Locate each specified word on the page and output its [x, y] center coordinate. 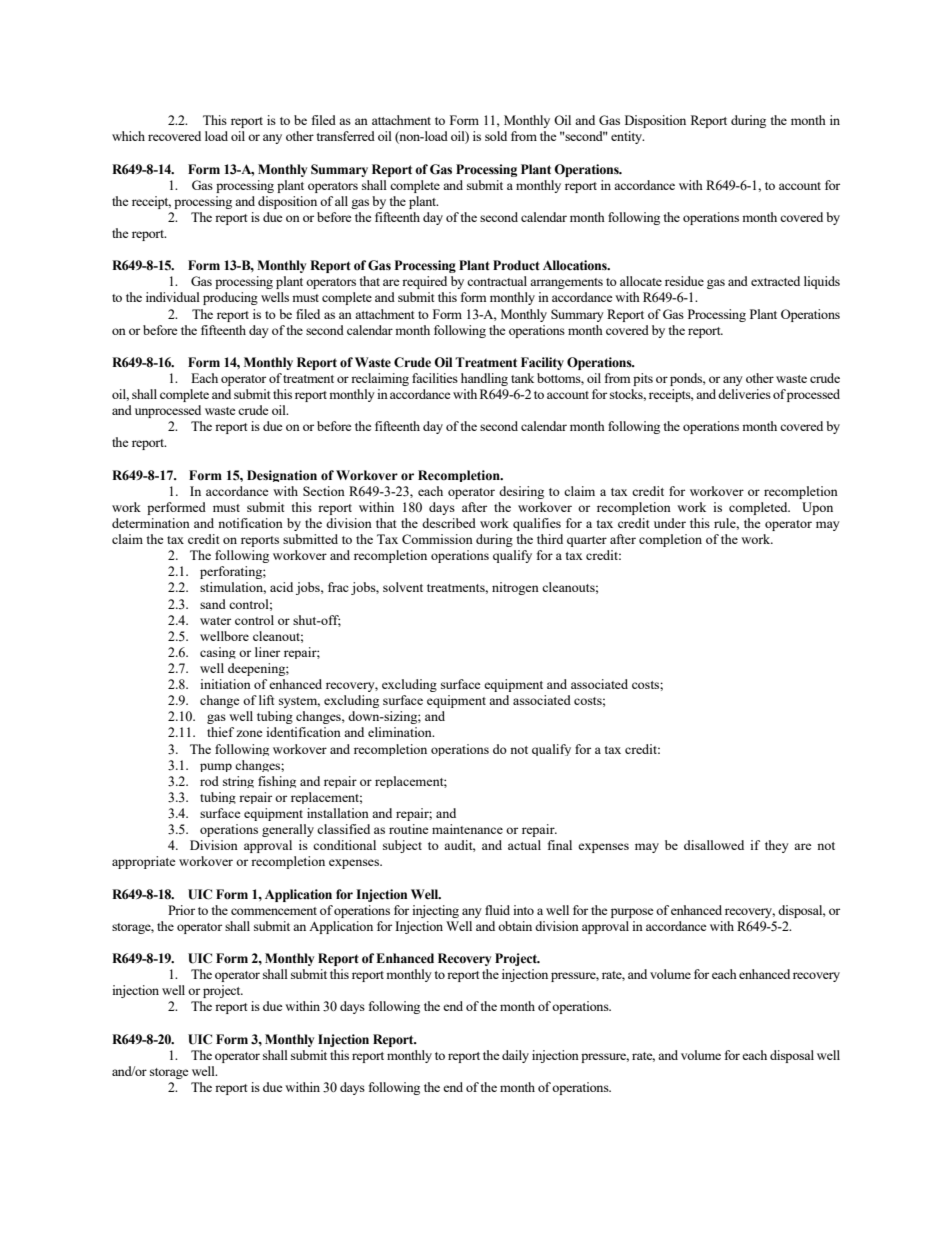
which [128, 136]
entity [627, 137]
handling [484, 379]
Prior [181, 910]
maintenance [467, 829]
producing [230, 298]
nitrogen [515, 588]
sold [496, 136]
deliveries [744, 394]
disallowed [714, 845]
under [670, 523]
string [238, 782]
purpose [632, 913]
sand [213, 604]
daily [515, 1056]
